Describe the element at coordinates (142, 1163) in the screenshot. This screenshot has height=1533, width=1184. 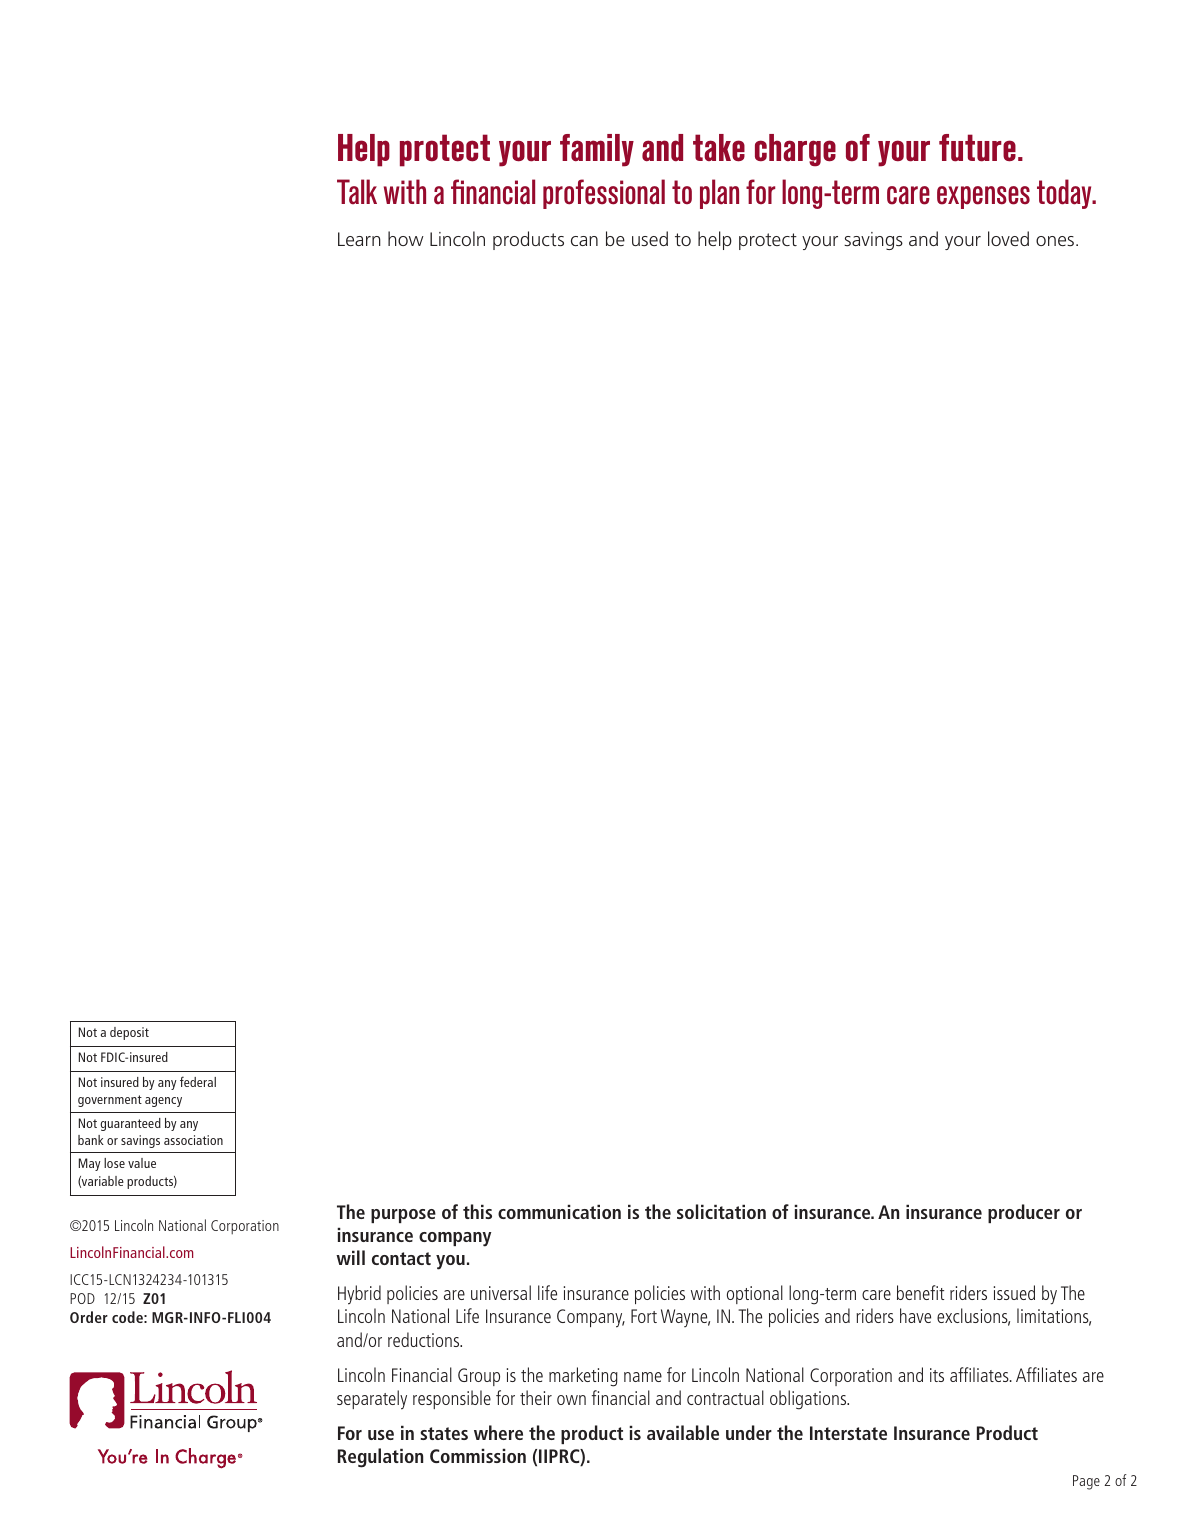
I see `value` at that location.
